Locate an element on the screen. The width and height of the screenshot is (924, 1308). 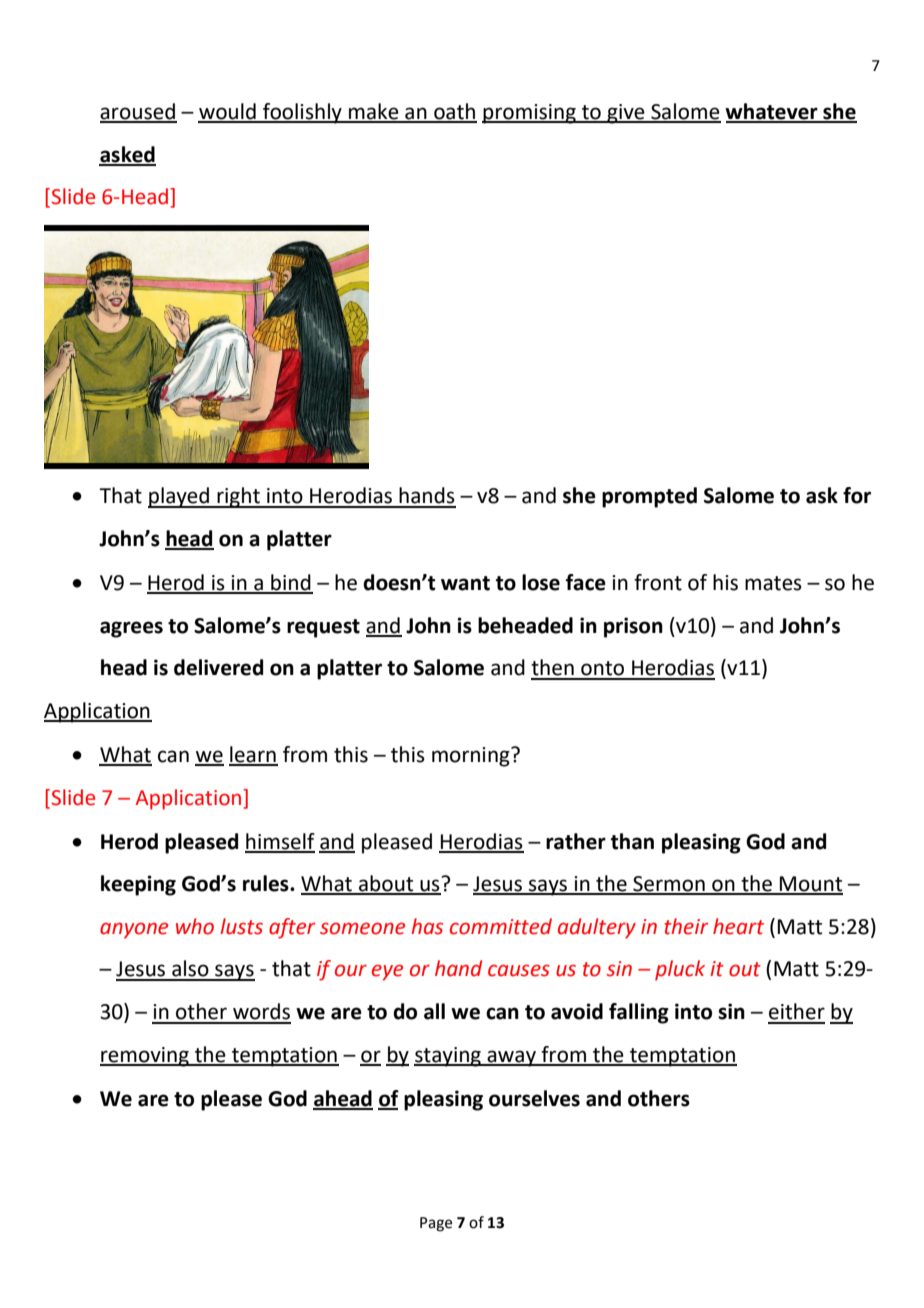
would is located at coordinates (228, 112).
